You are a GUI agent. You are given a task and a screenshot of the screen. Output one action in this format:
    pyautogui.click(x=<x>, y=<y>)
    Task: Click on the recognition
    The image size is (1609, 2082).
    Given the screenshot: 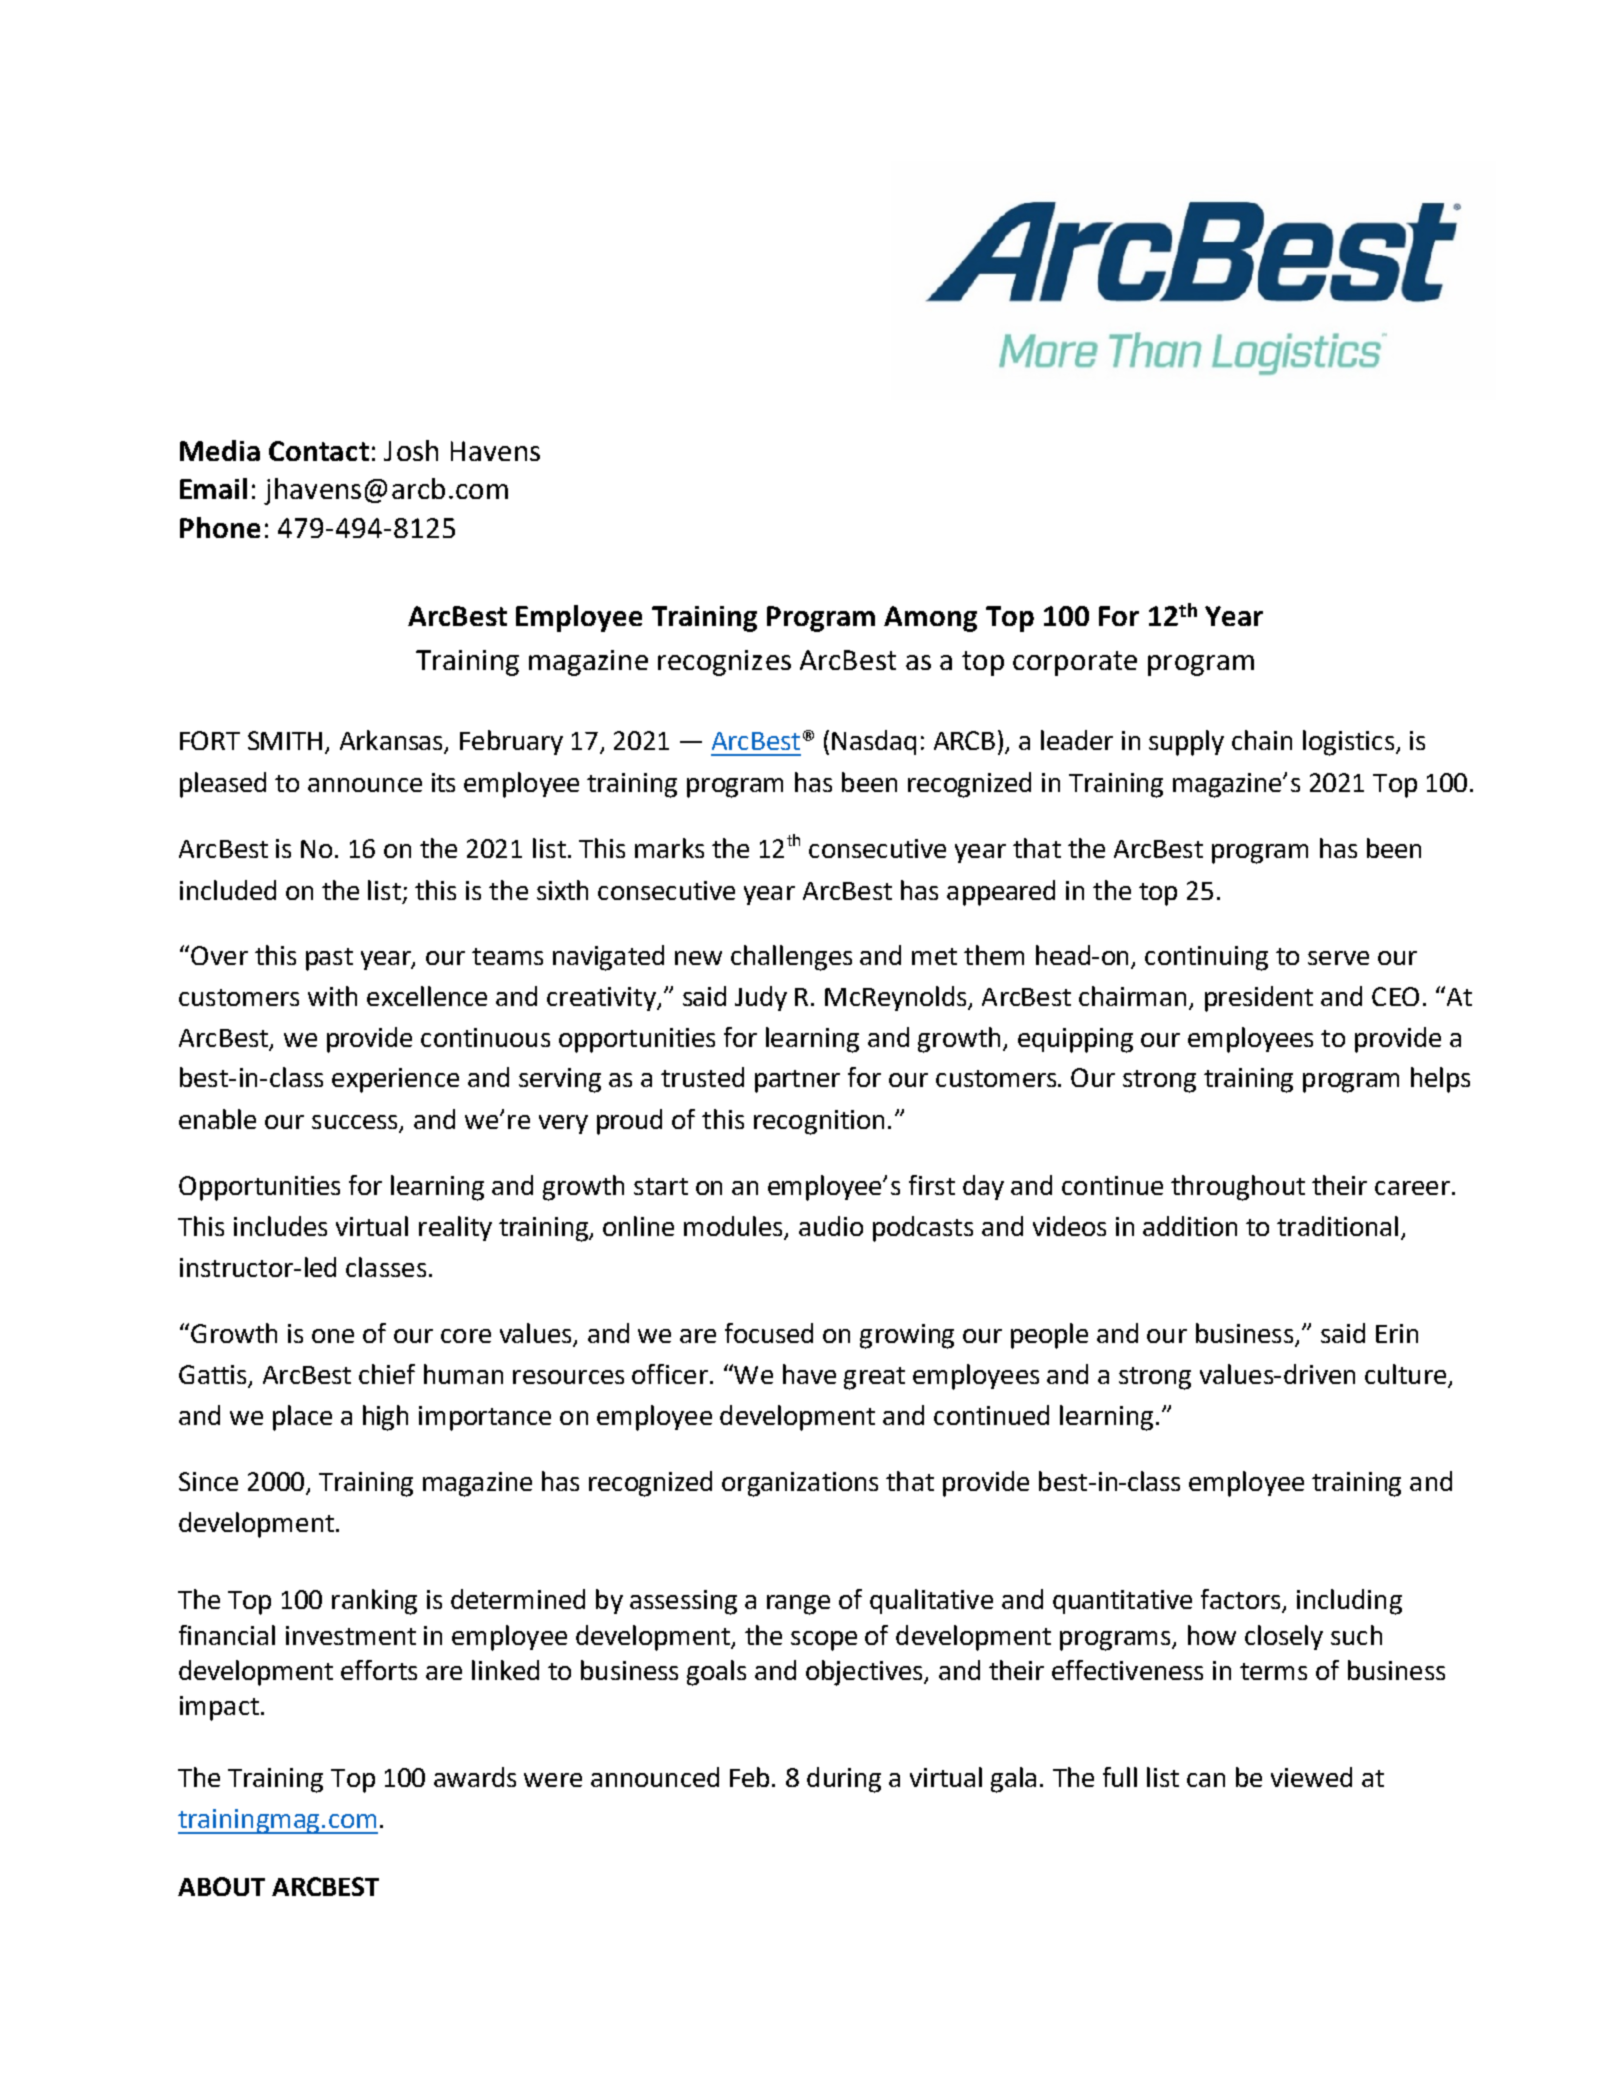 What is the action you would take?
    pyautogui.click(x=819, y=1122)
